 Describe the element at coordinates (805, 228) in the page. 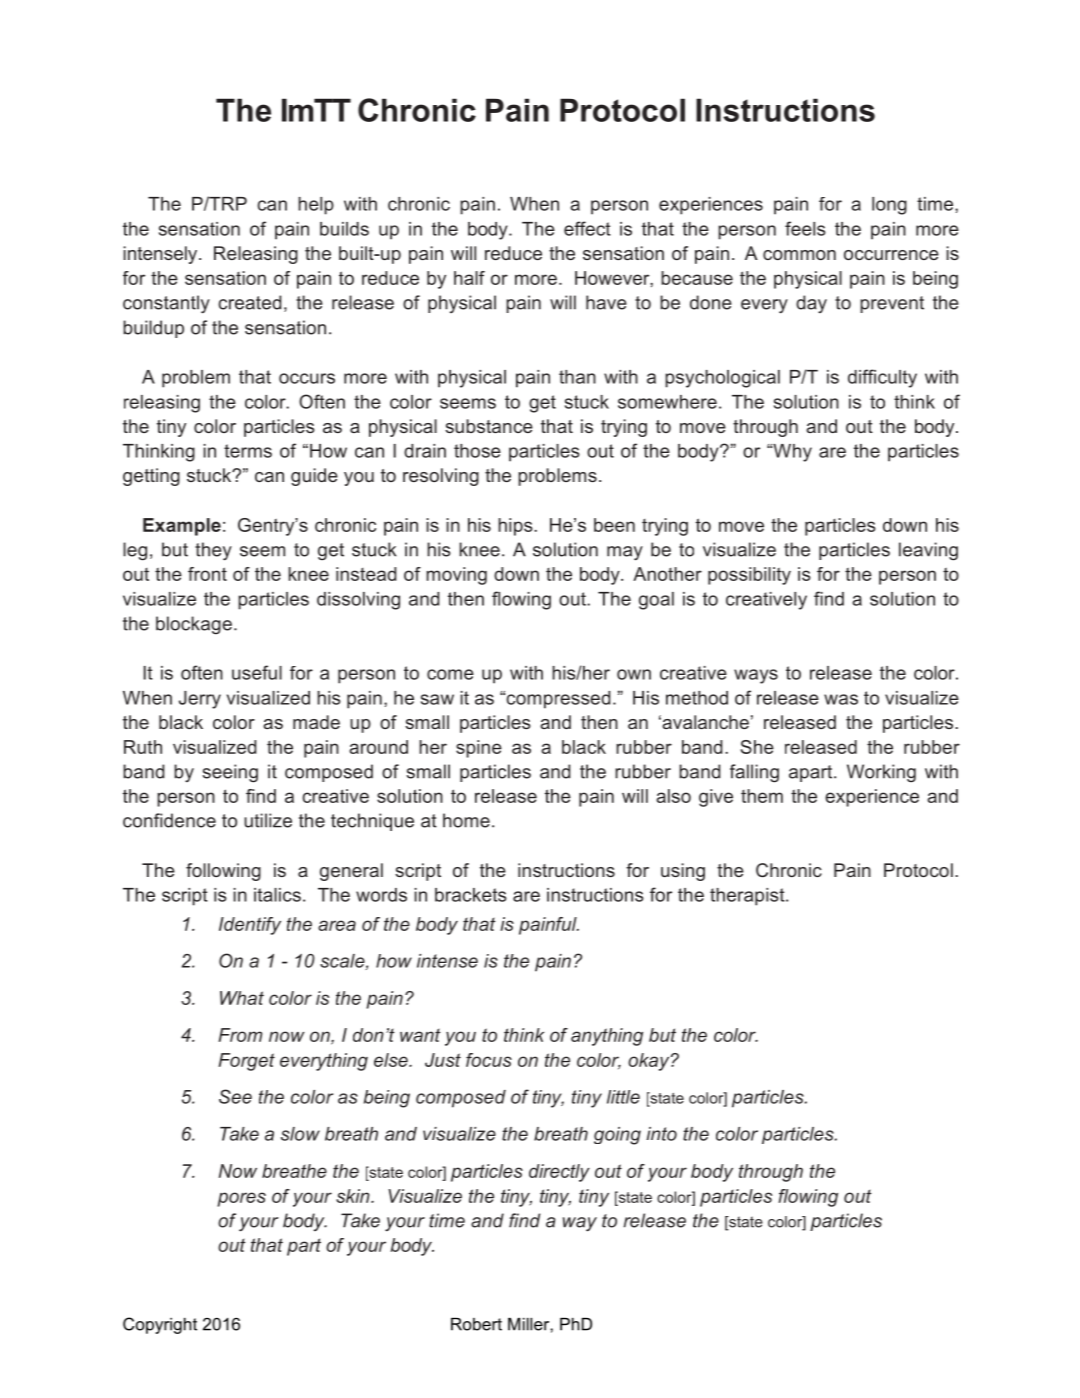

I see `feels` at that location.
